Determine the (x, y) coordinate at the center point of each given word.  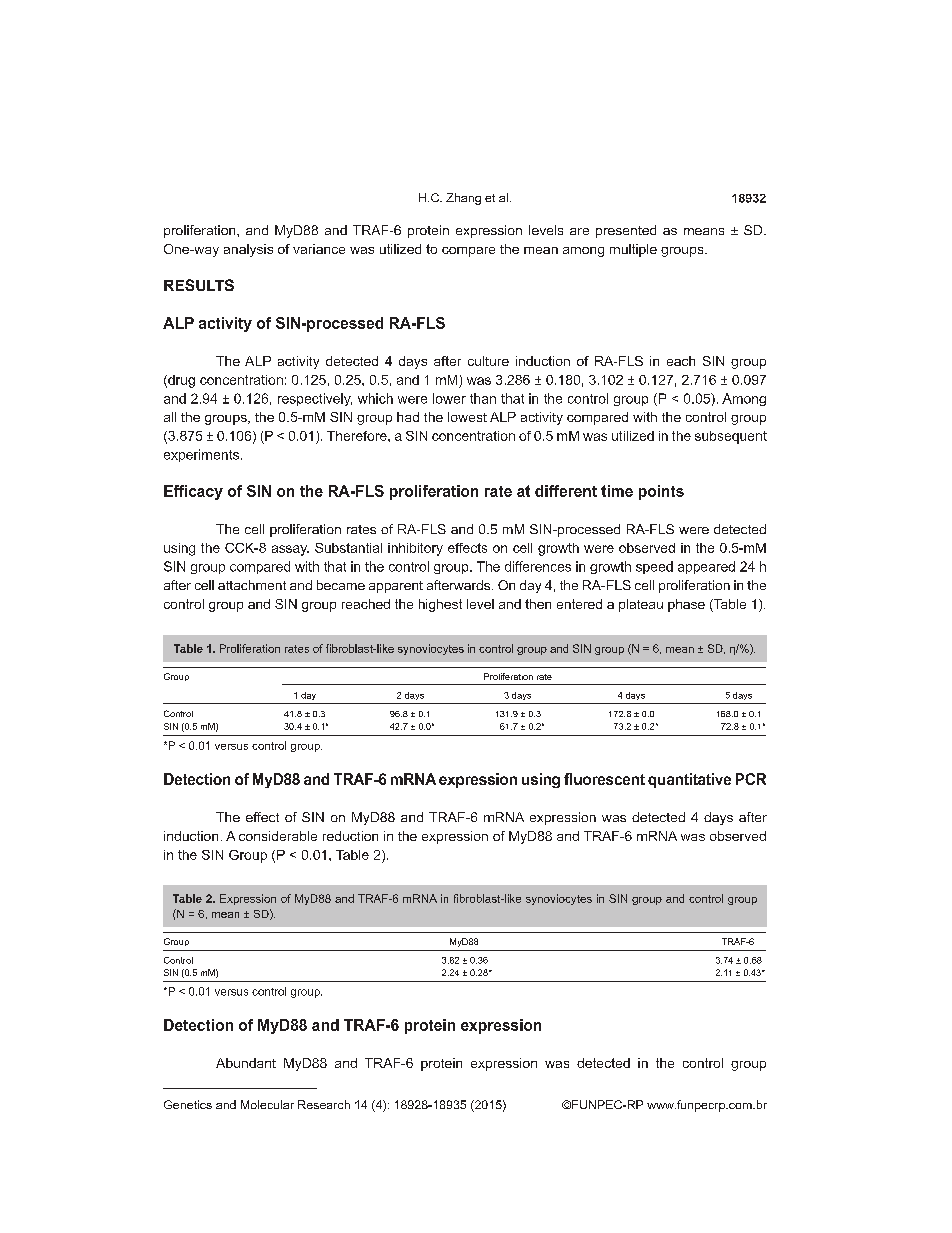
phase (686, 605)
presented (626, 231)
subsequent (731, 437)
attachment (252, 585)
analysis (248, 250)
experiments (201, 455)
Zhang (463, 199)
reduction (350, 836)
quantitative (689, 780)
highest (440, 605)
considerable (278, 836)
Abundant (246, 1063)
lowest (467, 417)
